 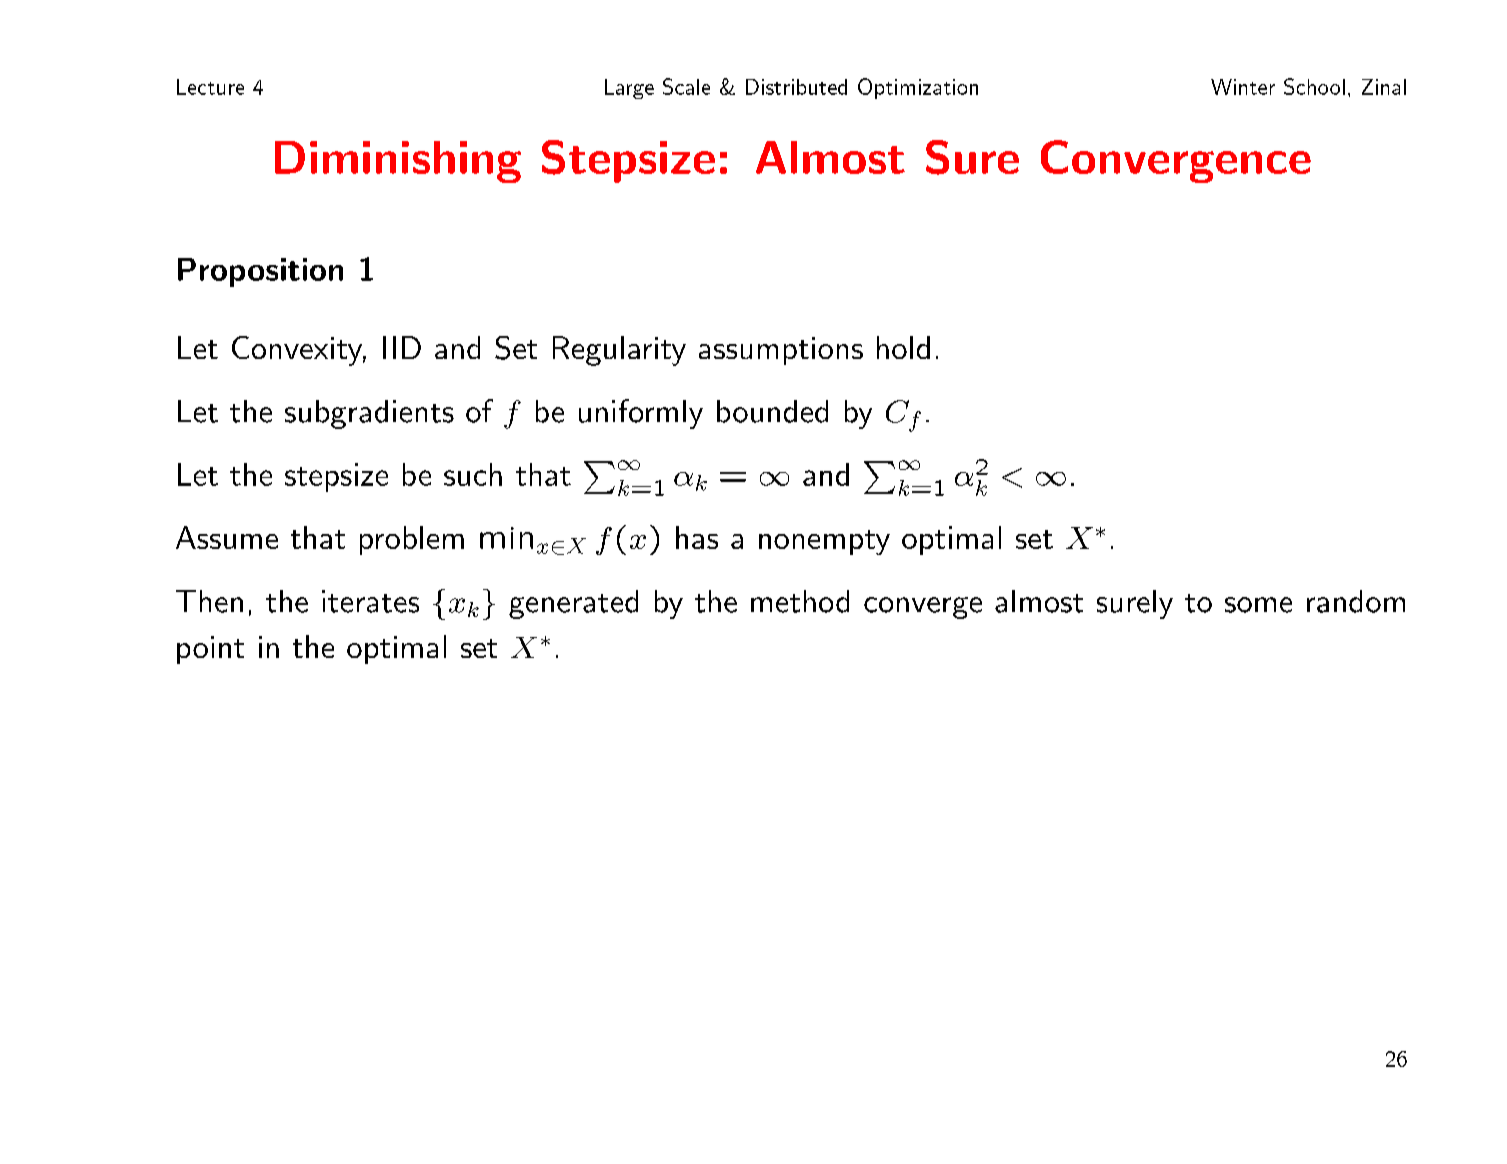 What do you see at coordinates (370, 601) in the image?
I see `iterates` at bounding box center [370, 601].
